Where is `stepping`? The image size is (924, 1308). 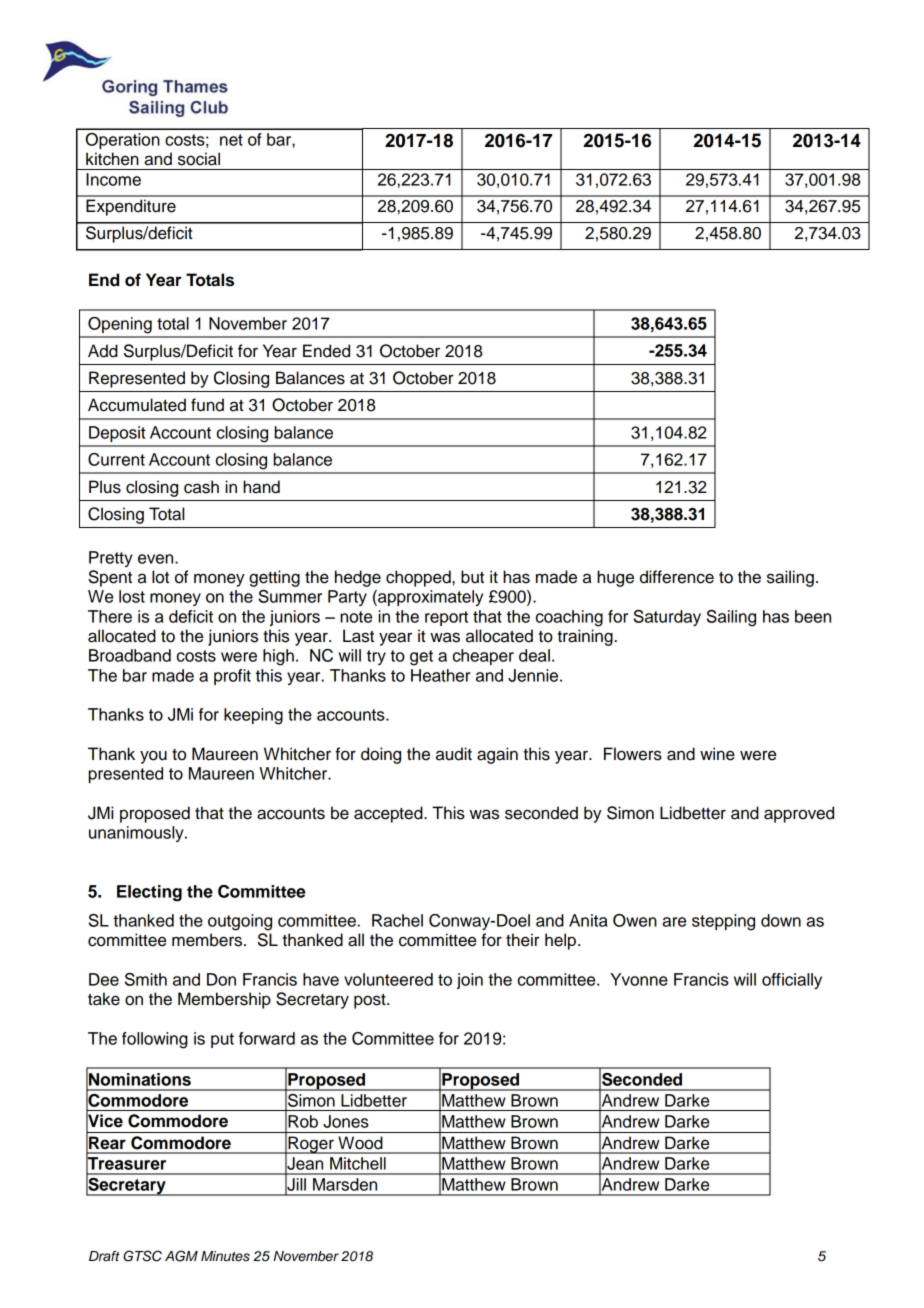
stepping is located at coordinates (723, 922).
